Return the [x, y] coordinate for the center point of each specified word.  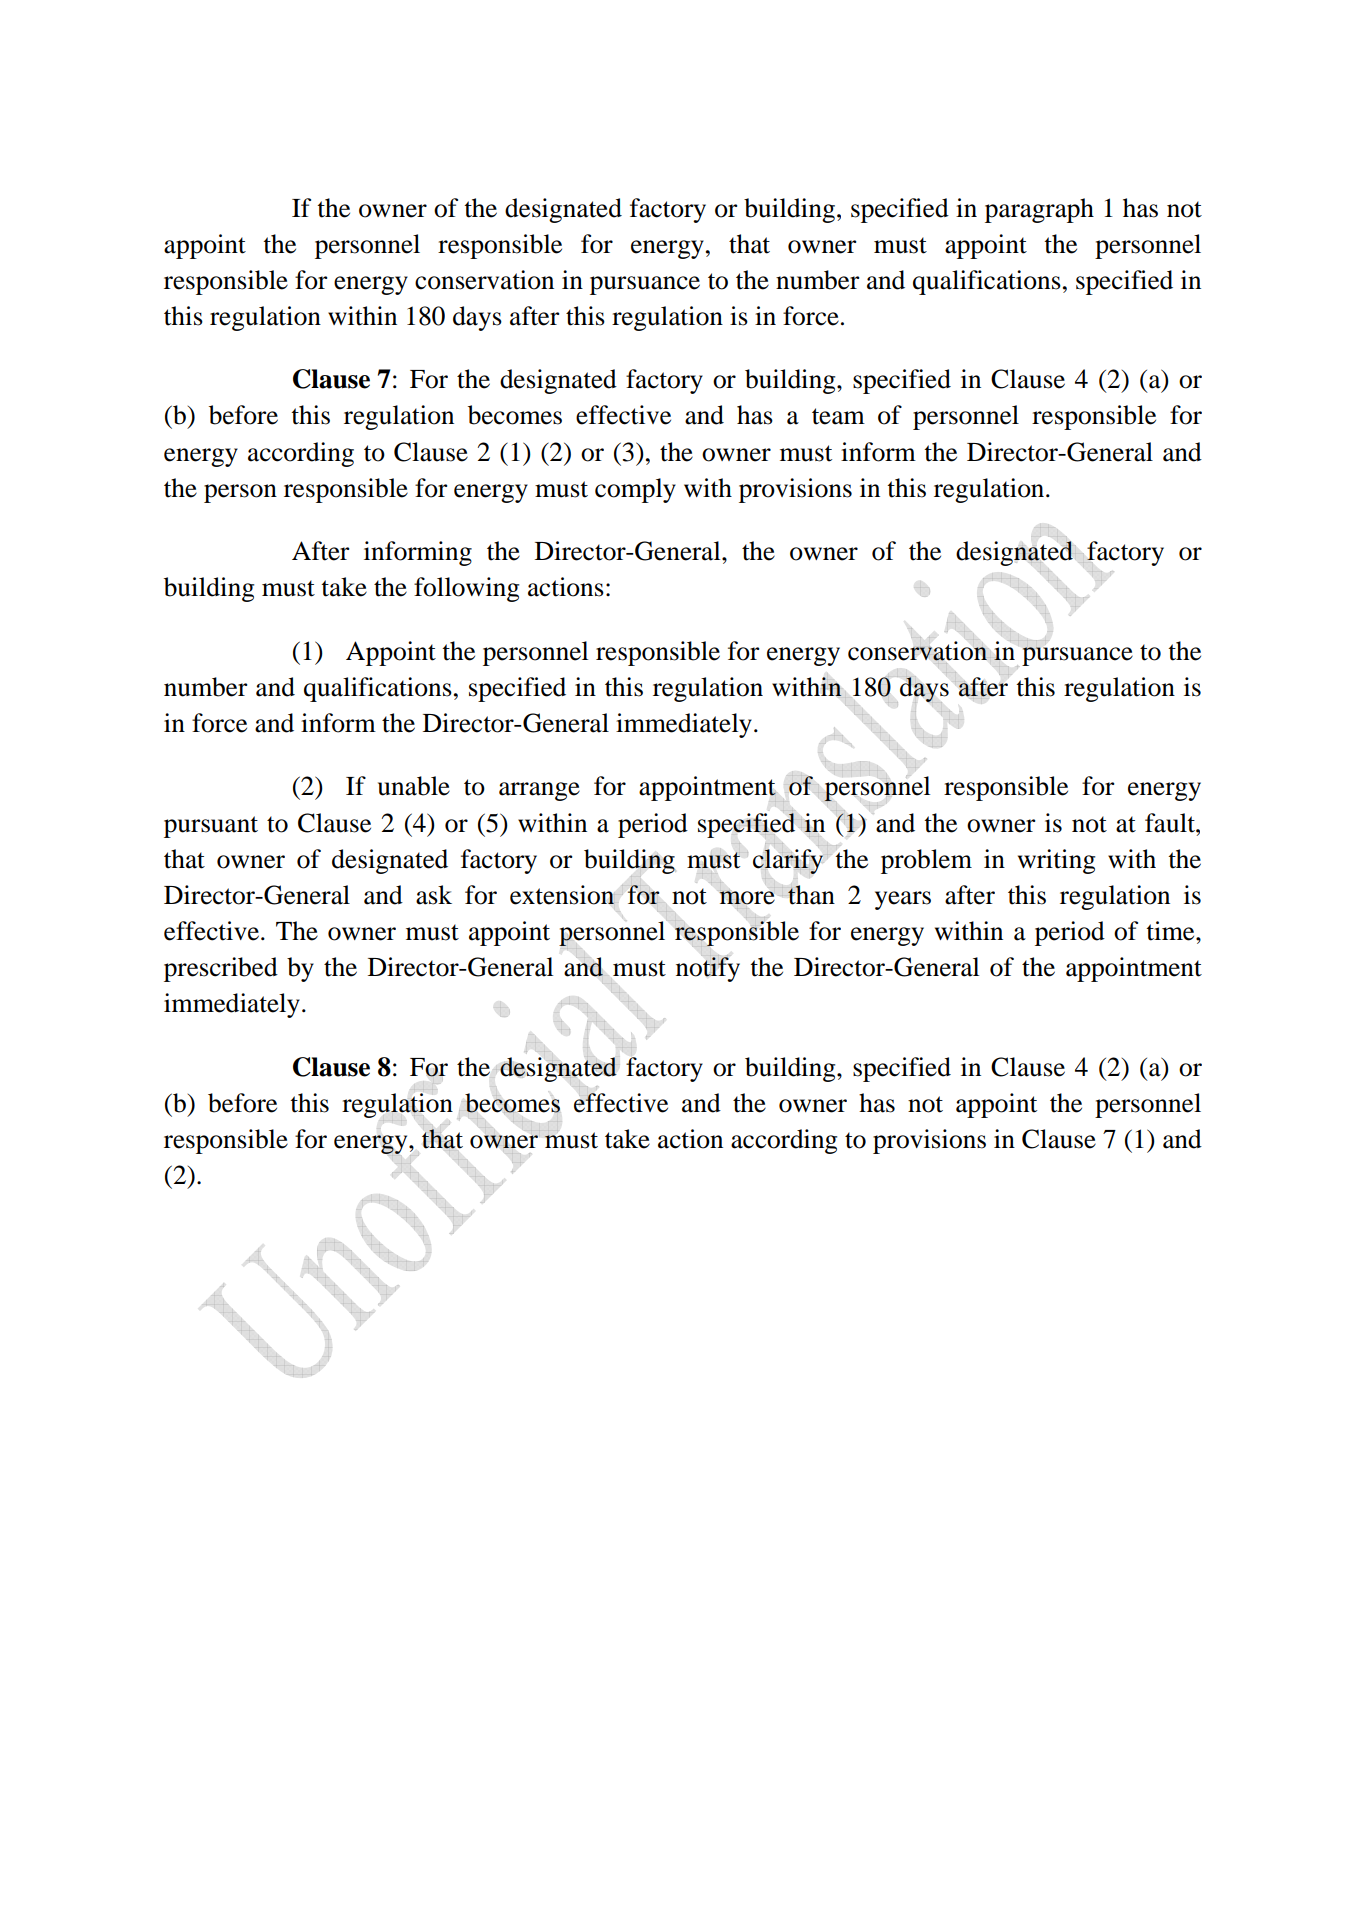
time [1171, 931]
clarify [788, 861]
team [838, 416]
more [747, 897]
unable [414, 786]
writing [1056, 861]
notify [708, 968]
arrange [539, 791]
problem [926, 861]
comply [635, 490]
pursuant [211, 827]
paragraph [1039, 210]
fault [1171, 823]
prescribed [221, 969]
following [466, 589]
